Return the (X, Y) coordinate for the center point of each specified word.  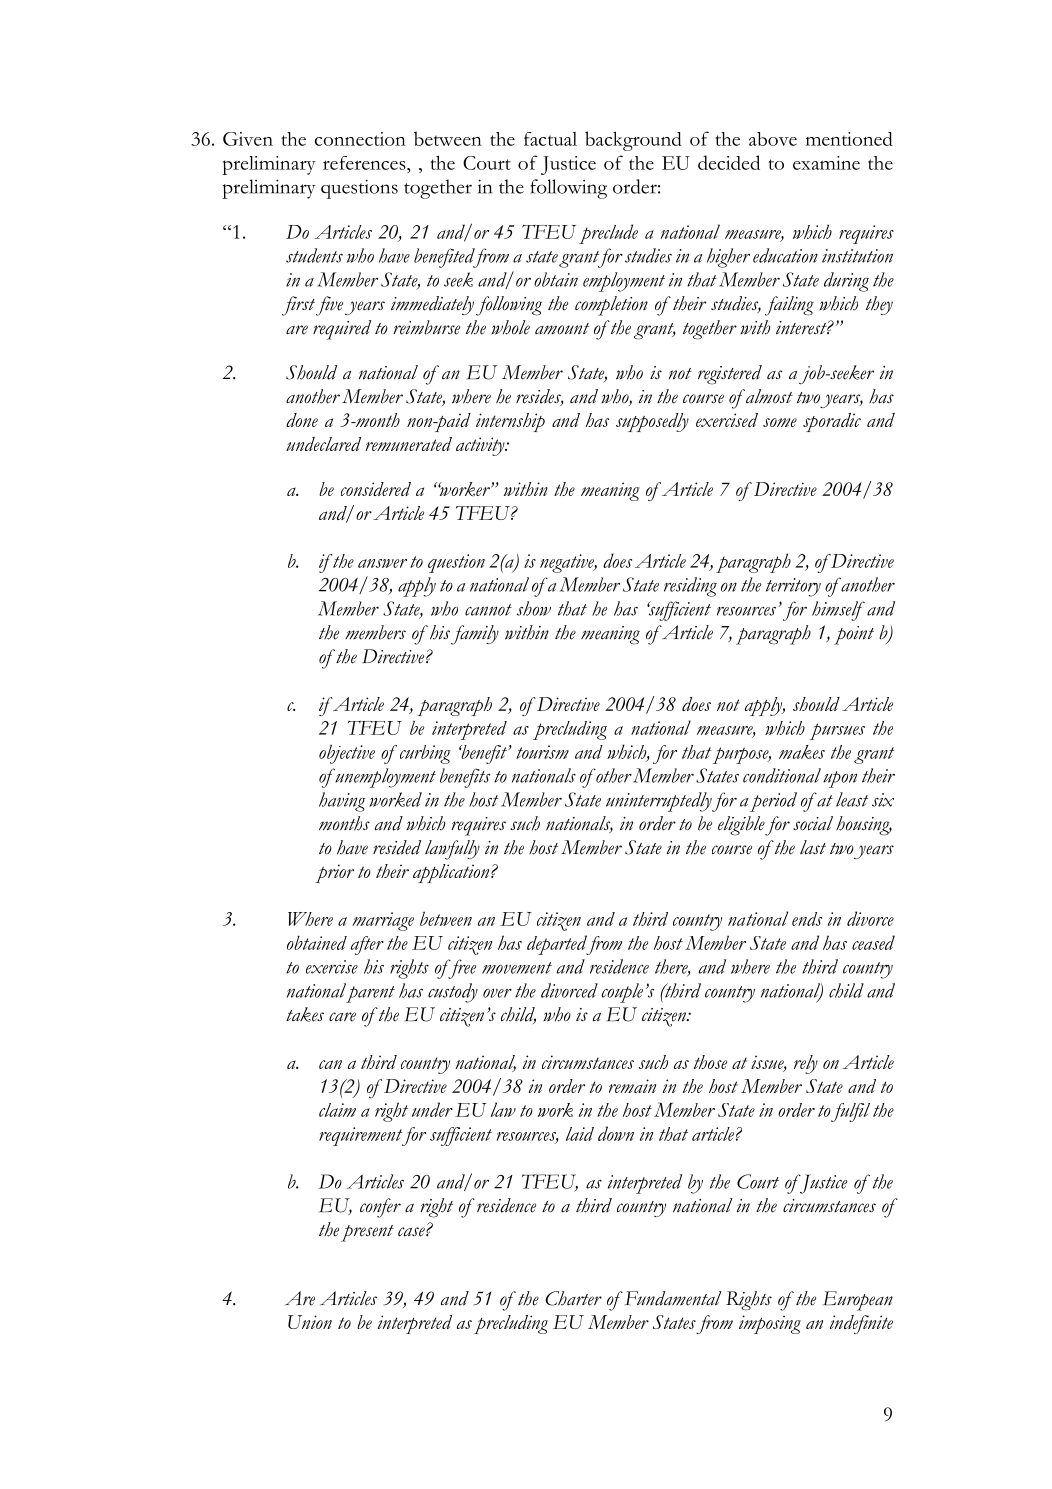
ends (807, 919)
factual (550, 139)
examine (826, 163)
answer (382, 563)
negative (568, 563)
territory (793, 587)
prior (334, 873)
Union (310, 1322)
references (365, 163)
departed (558, 945)
